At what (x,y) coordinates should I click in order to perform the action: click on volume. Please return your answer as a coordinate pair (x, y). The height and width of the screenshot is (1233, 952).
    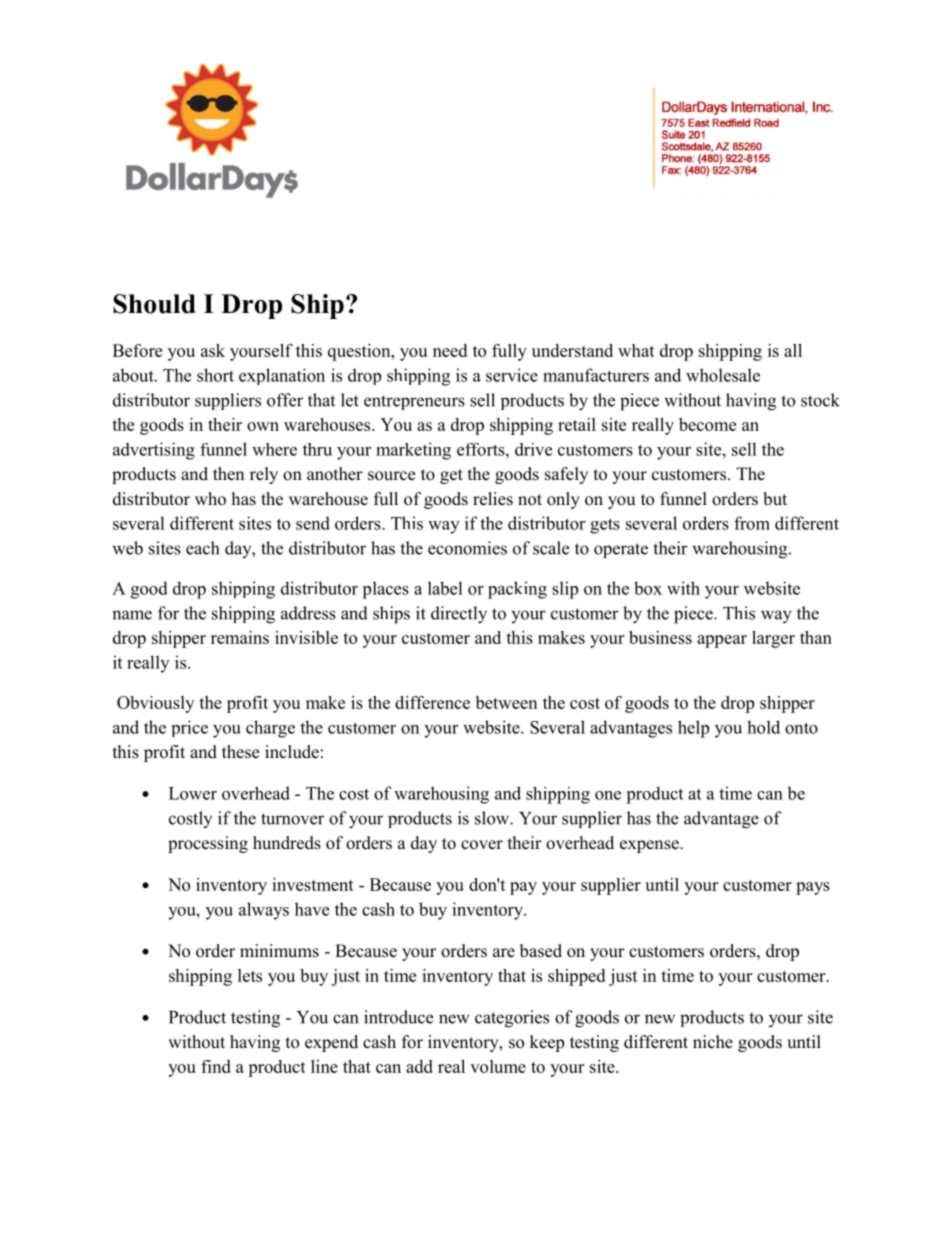
    Looking at the image, I should click on (498, 1066).
